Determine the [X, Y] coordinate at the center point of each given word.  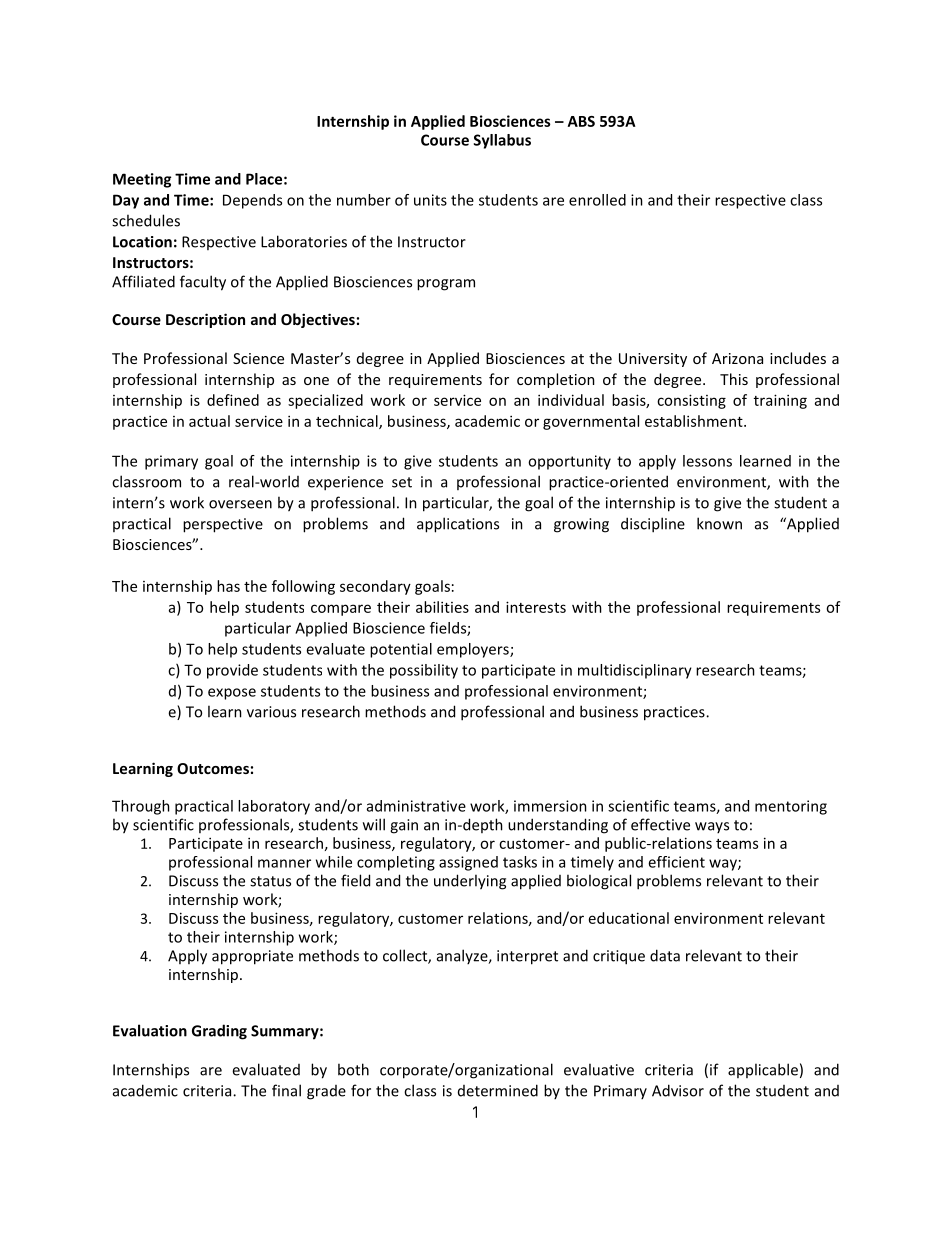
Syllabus [502, 141]
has [228, 586]
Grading [219, 1032]
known [719, 523]
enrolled [597, 200]
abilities [442, 607]
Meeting [142, 180]
